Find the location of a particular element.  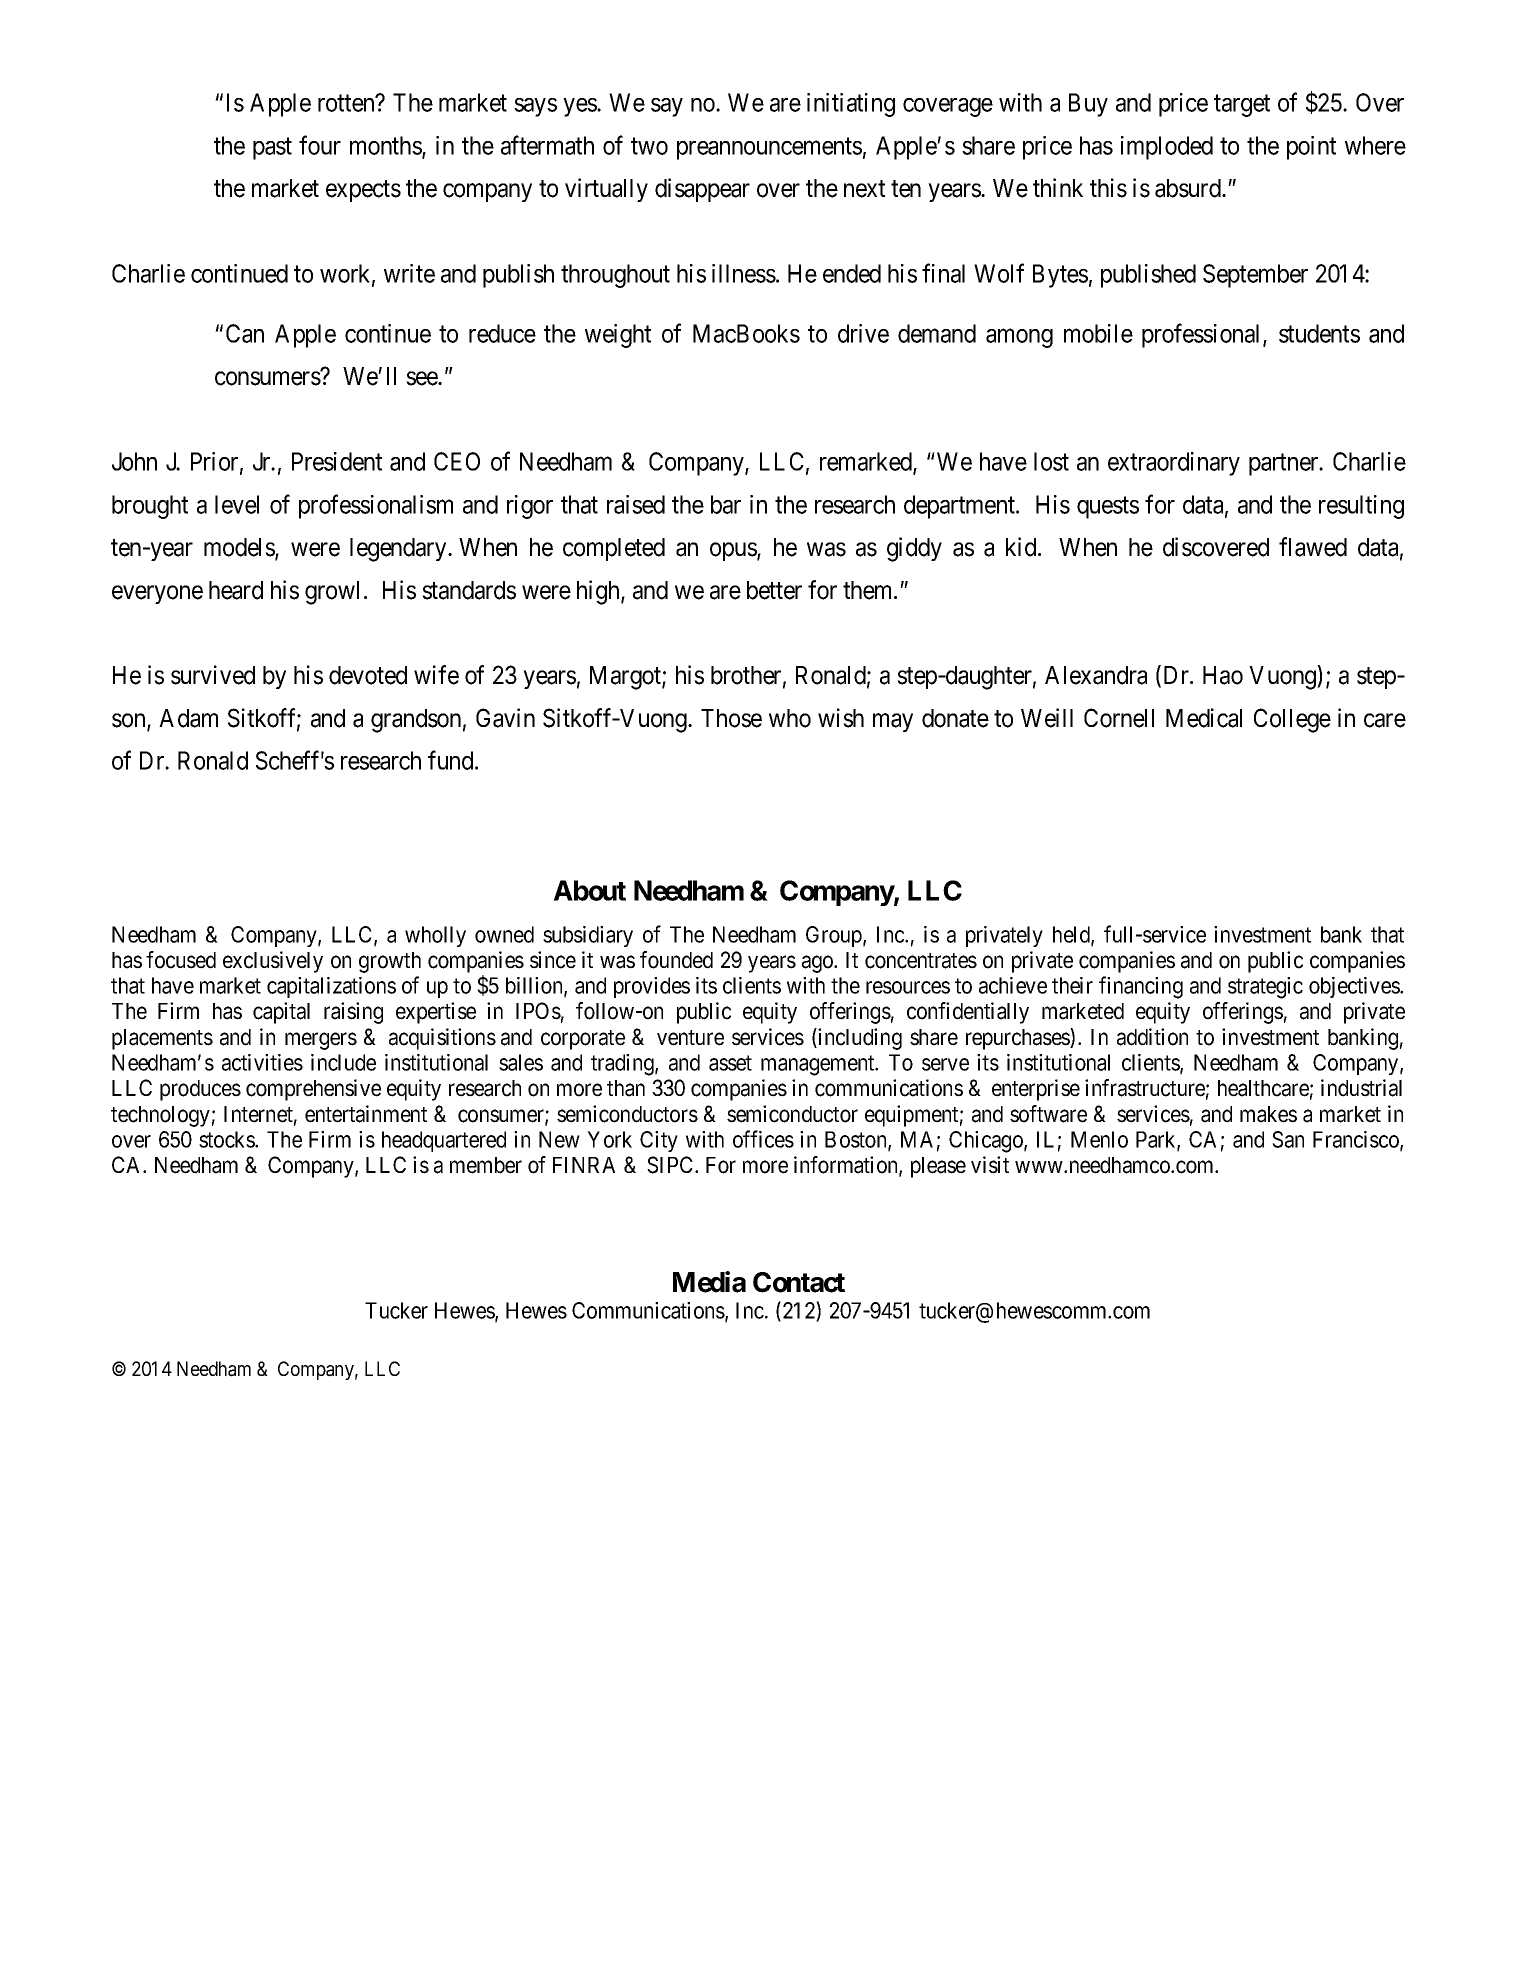

level is located at coordinates (237, 504).
